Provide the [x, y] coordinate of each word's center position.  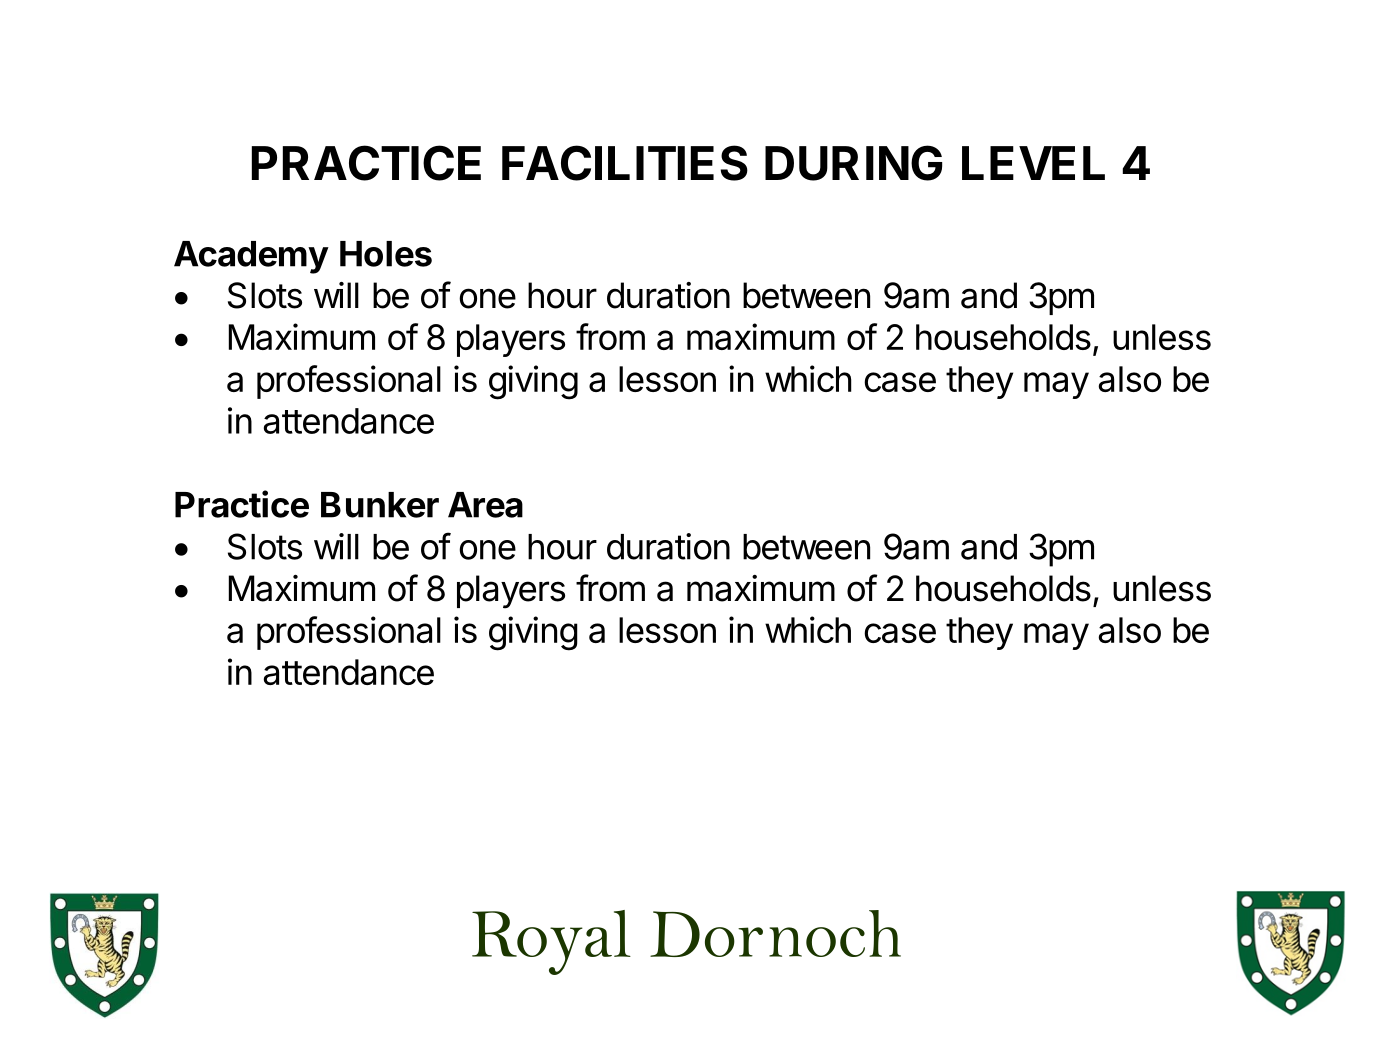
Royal [551, 942]
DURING [853, 163]
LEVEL [1033, 163]
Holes [386, 254]
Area [485, 505]
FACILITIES [625, 163]
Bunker [380, 505]
